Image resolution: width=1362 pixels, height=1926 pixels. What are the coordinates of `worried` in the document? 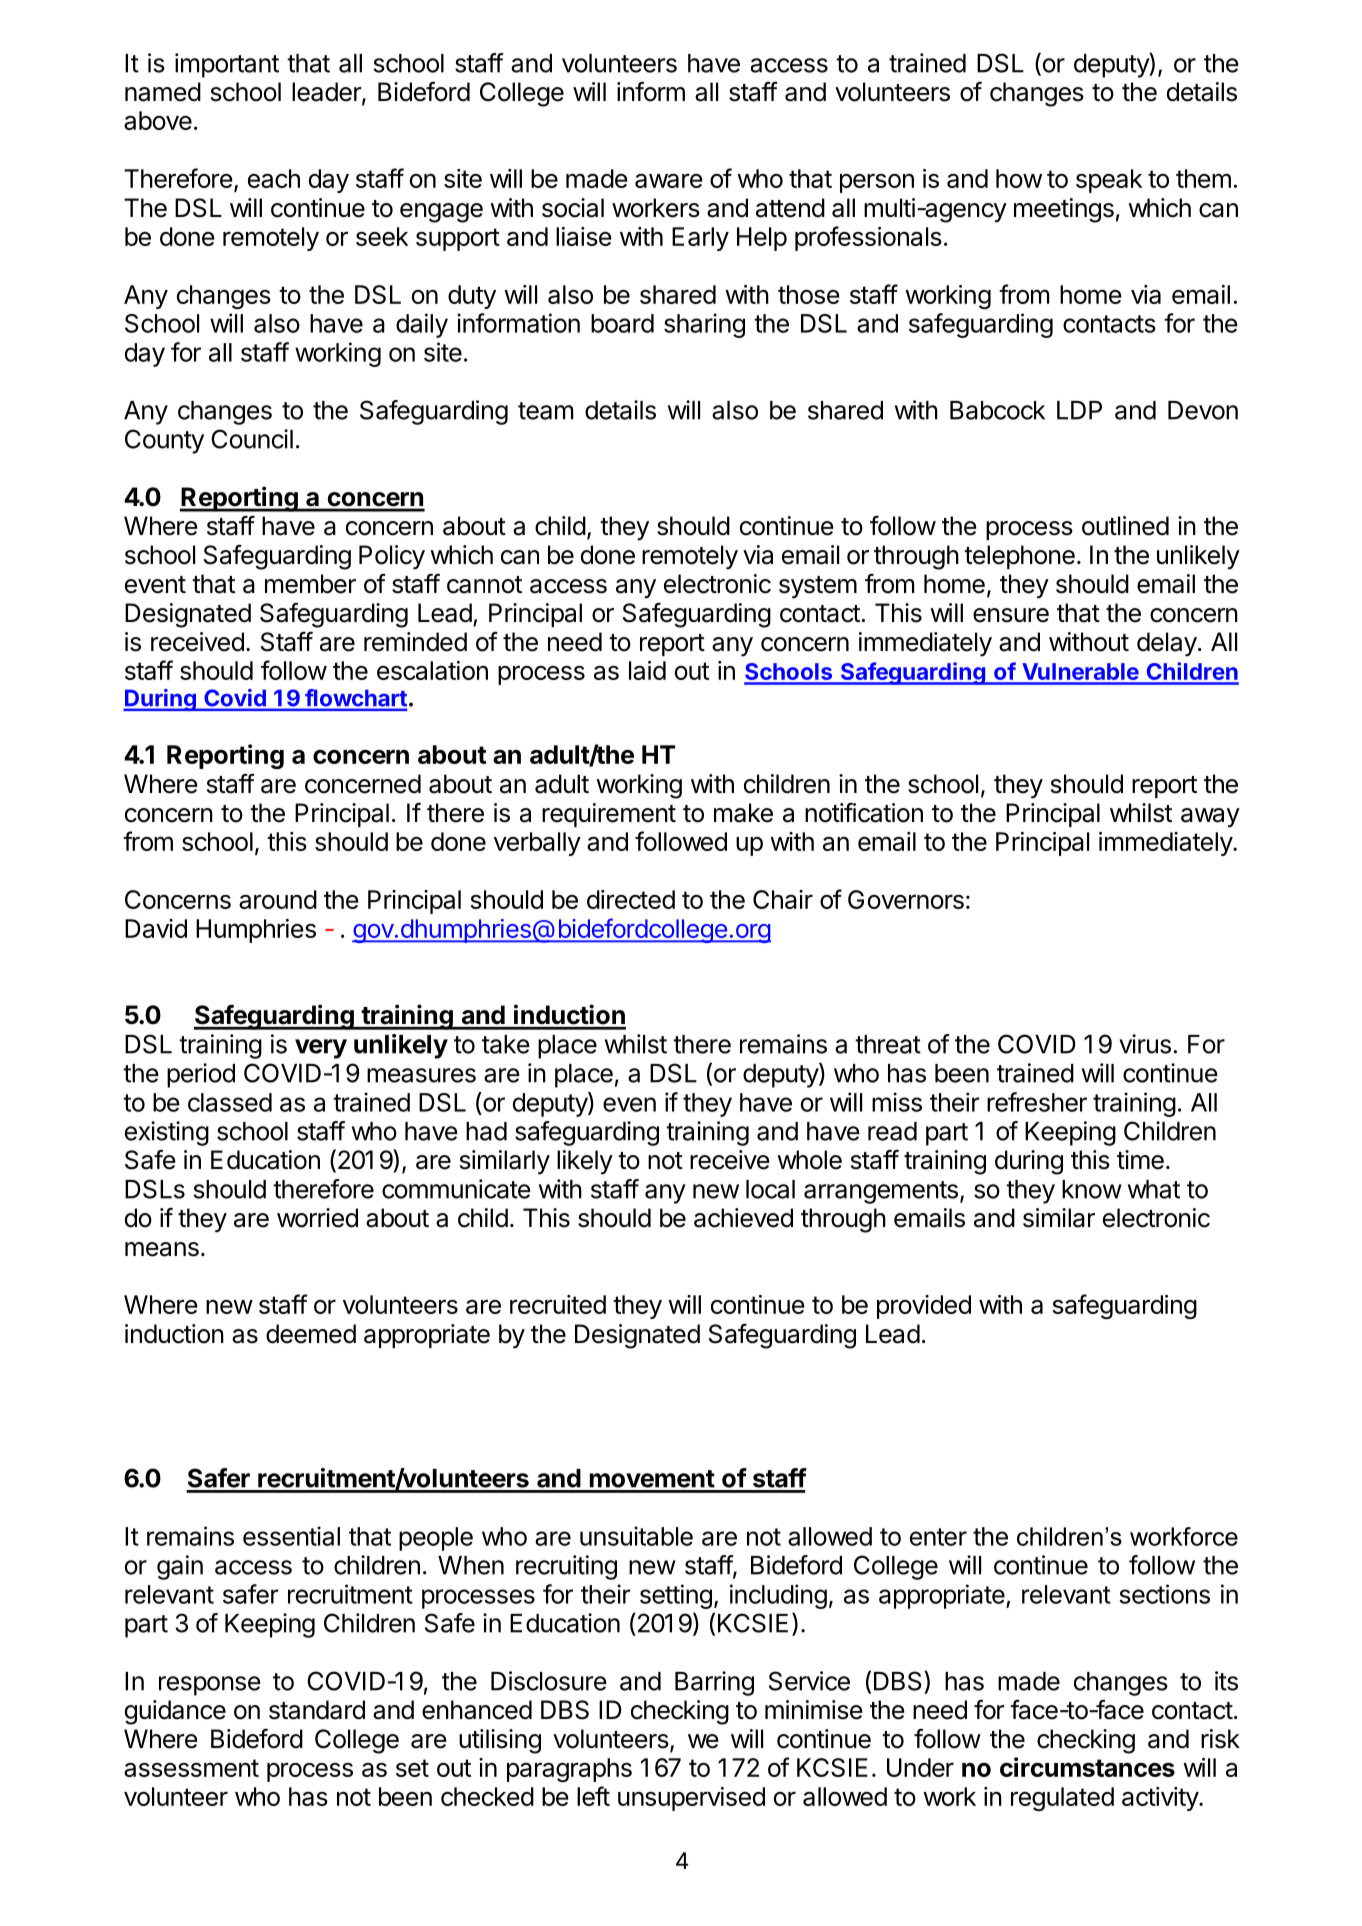 It's located at (317, 1218).
